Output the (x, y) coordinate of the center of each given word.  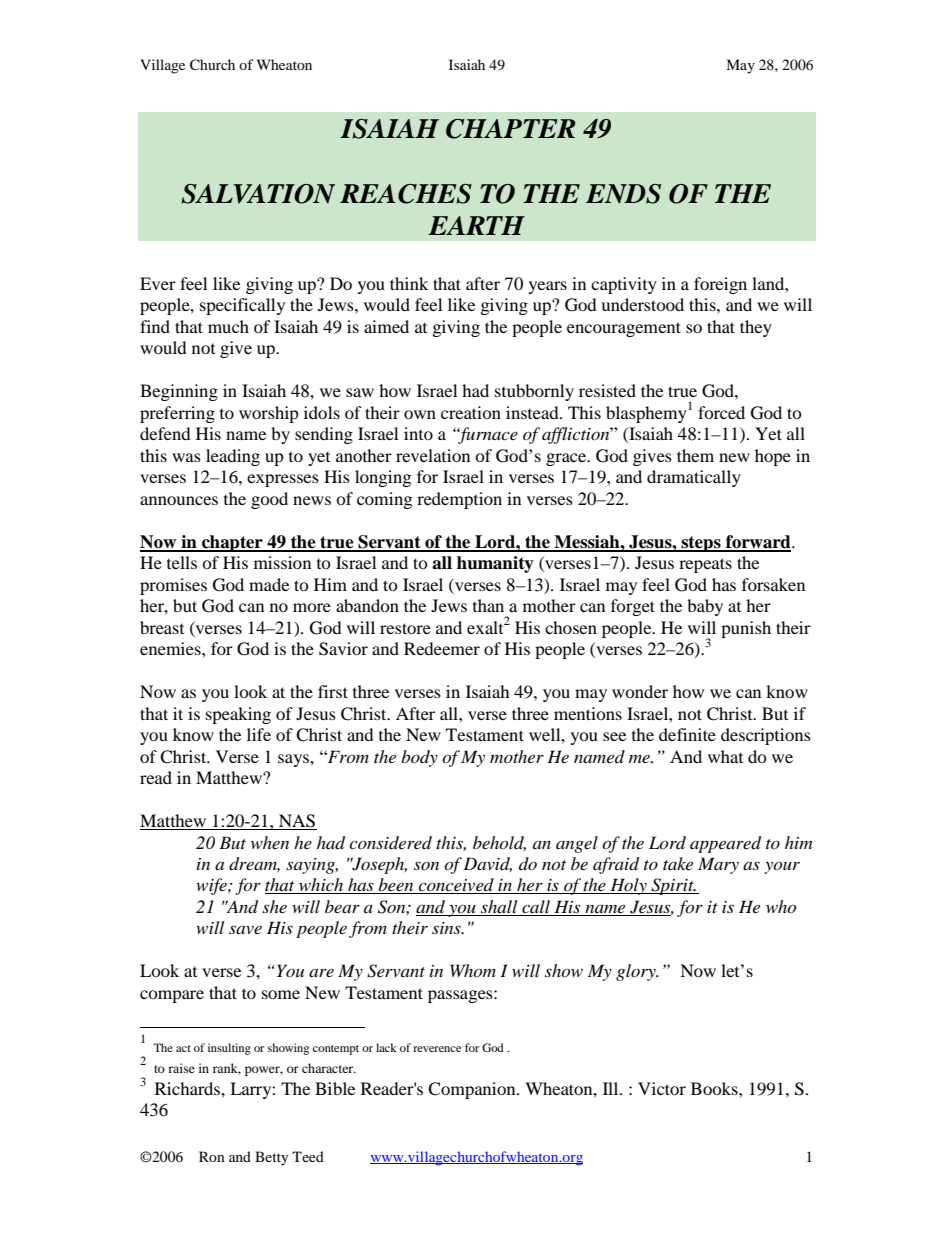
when (270, 842)
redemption (459, 500)
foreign (720, 285)
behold (499, 843)
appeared (725, 844)
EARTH (477, 225)
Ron (212, 1156)
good (269, 500)
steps (701, 544)
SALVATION (258, 194)
